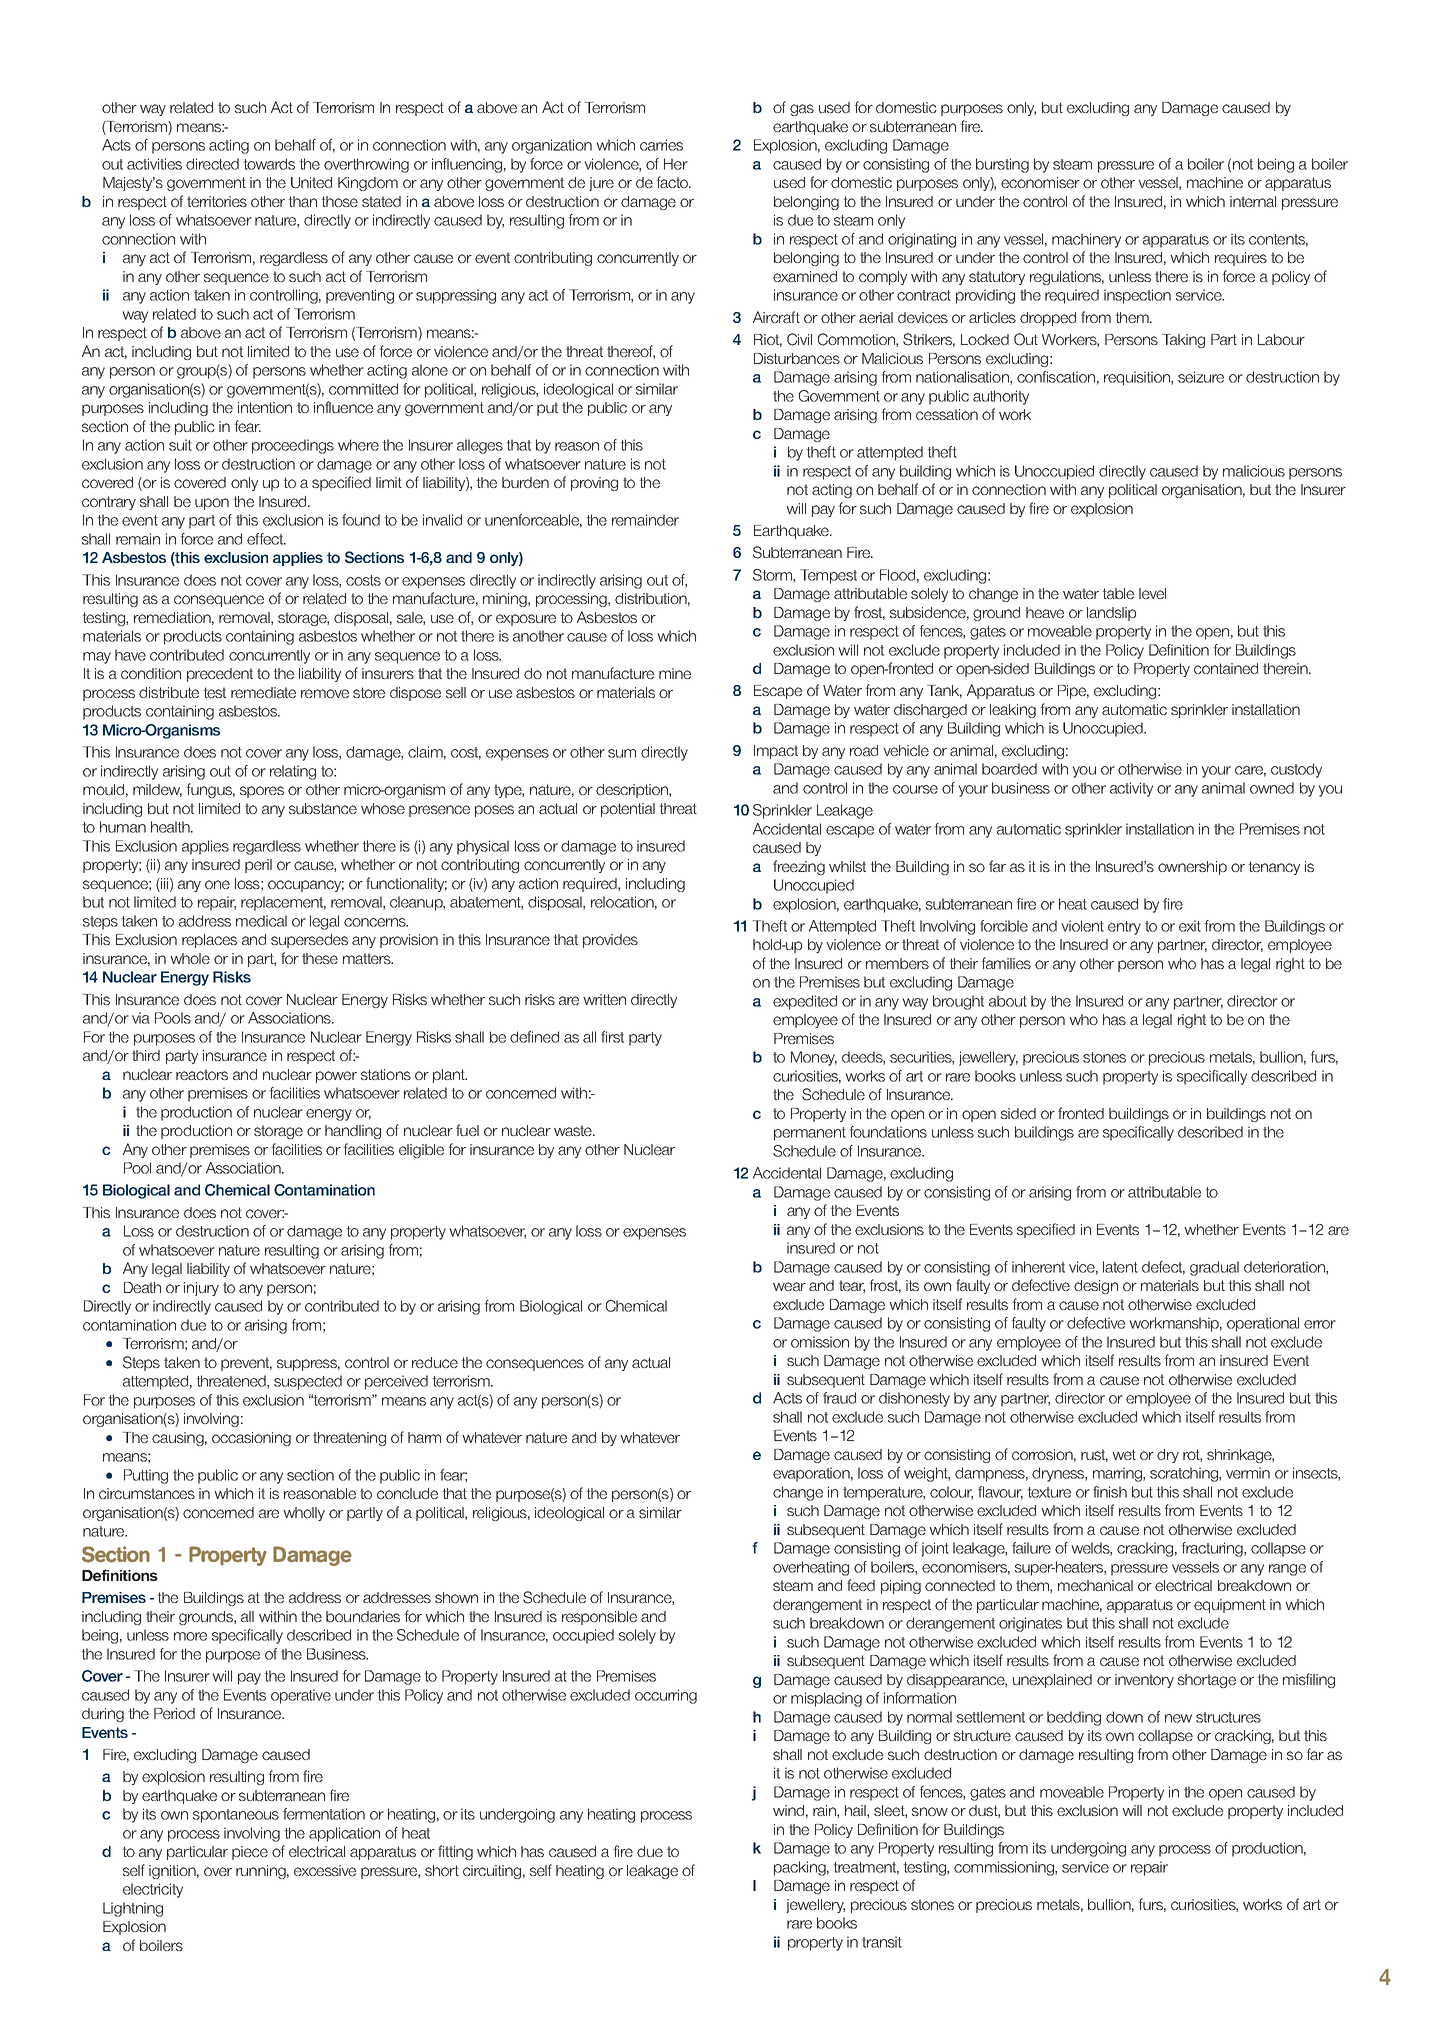 The width and height of the screenshot is (1431, 2024). I want to click on piece, so click(250, 1853).
